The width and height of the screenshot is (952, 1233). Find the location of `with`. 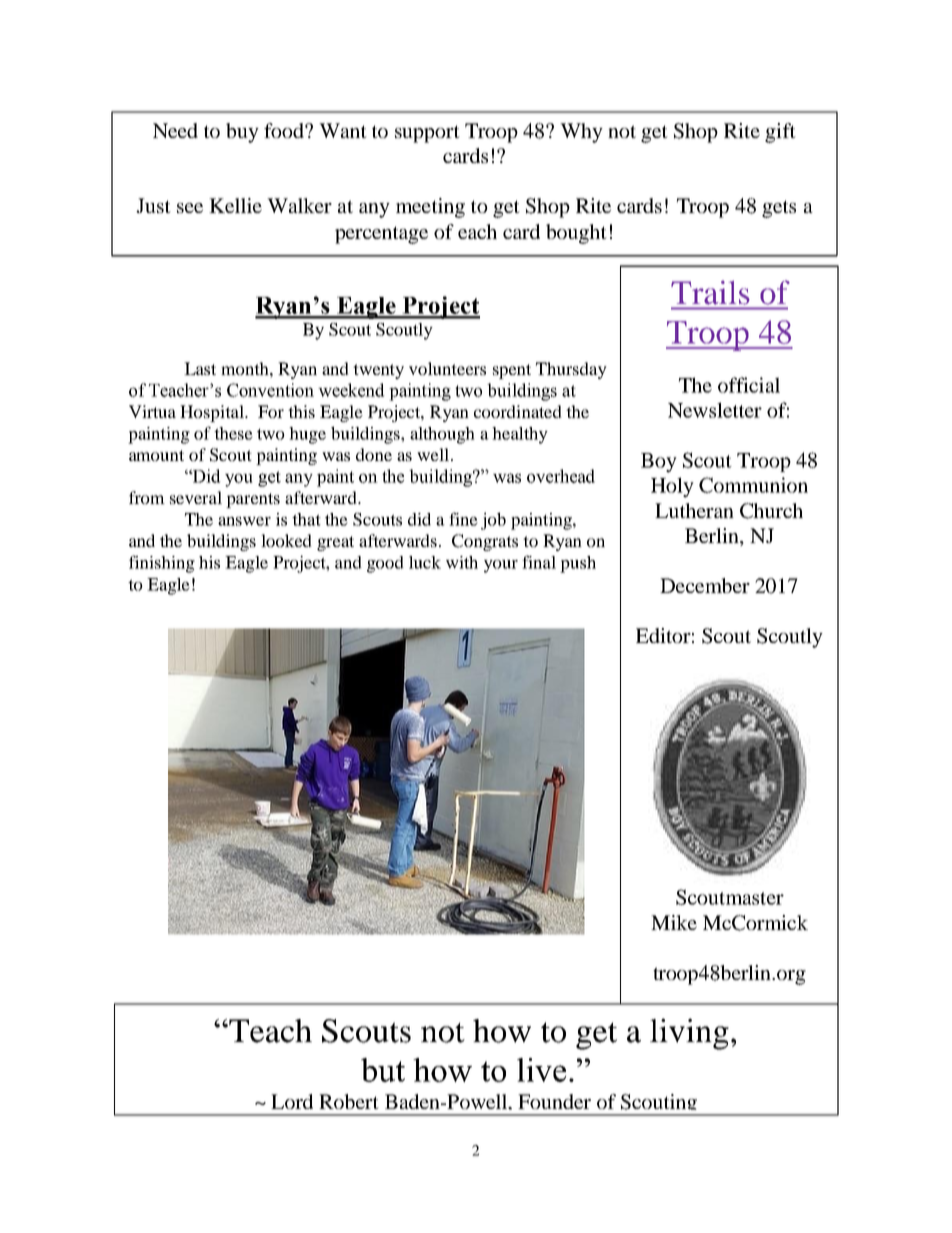

with is located at coordinates (462, 562).
